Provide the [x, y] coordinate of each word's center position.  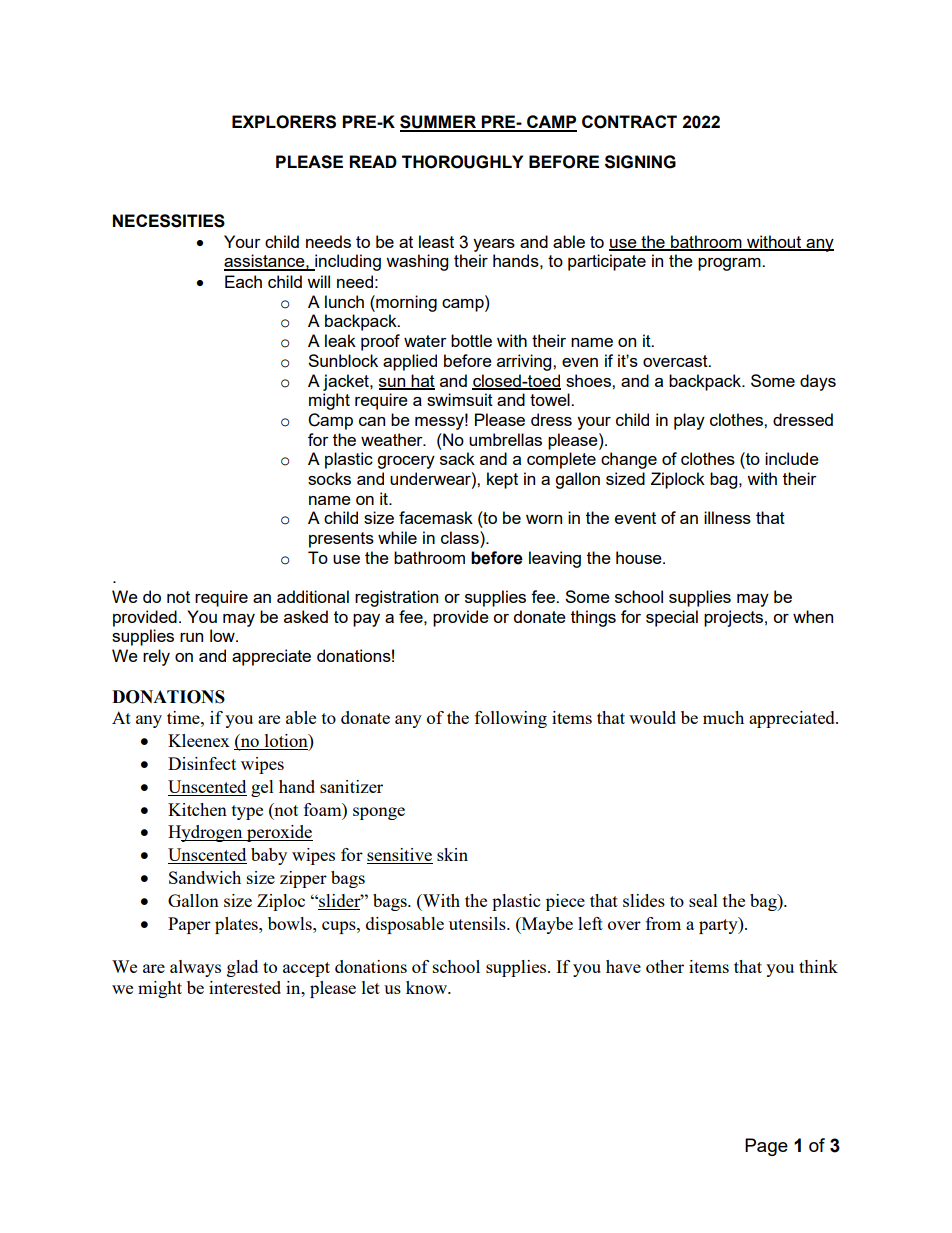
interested [245, 987]
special [672, 618]
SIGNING [640, 162]
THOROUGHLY [462, 162]
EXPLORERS [284, 122]
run [191, 637]
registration [396, 598]
